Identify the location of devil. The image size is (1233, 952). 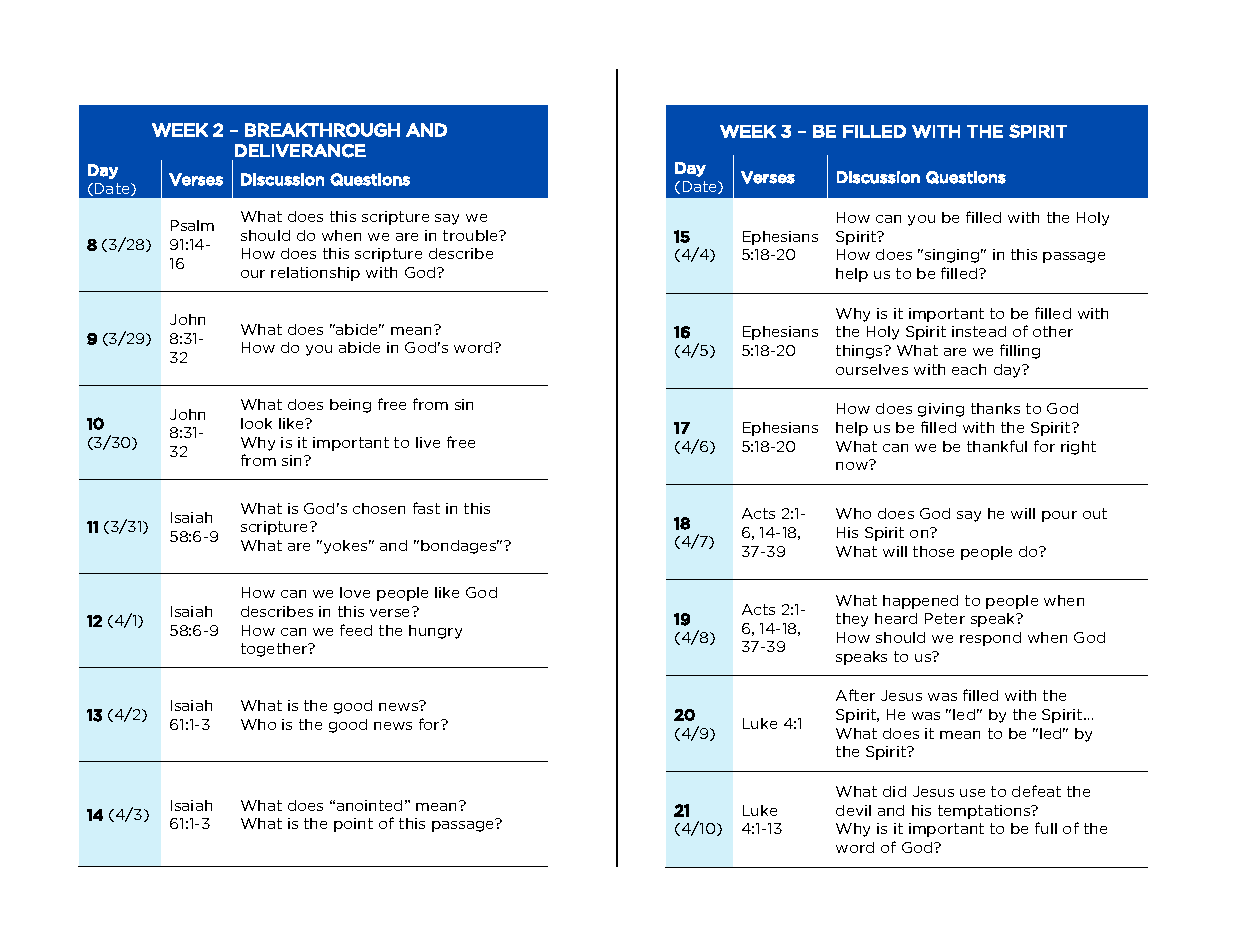
(853, 810).
